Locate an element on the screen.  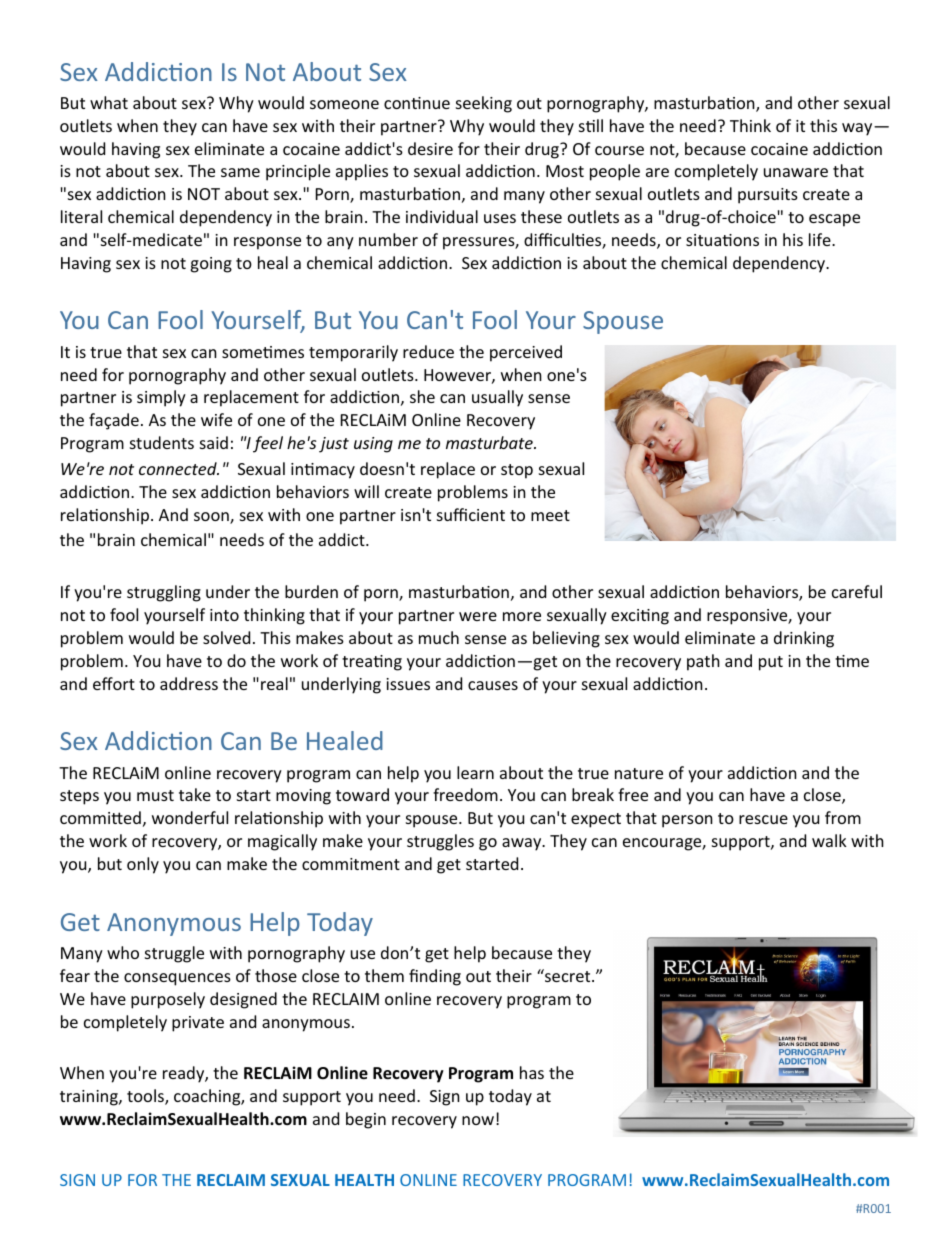
tools is located at coordinates (146, 1097).
